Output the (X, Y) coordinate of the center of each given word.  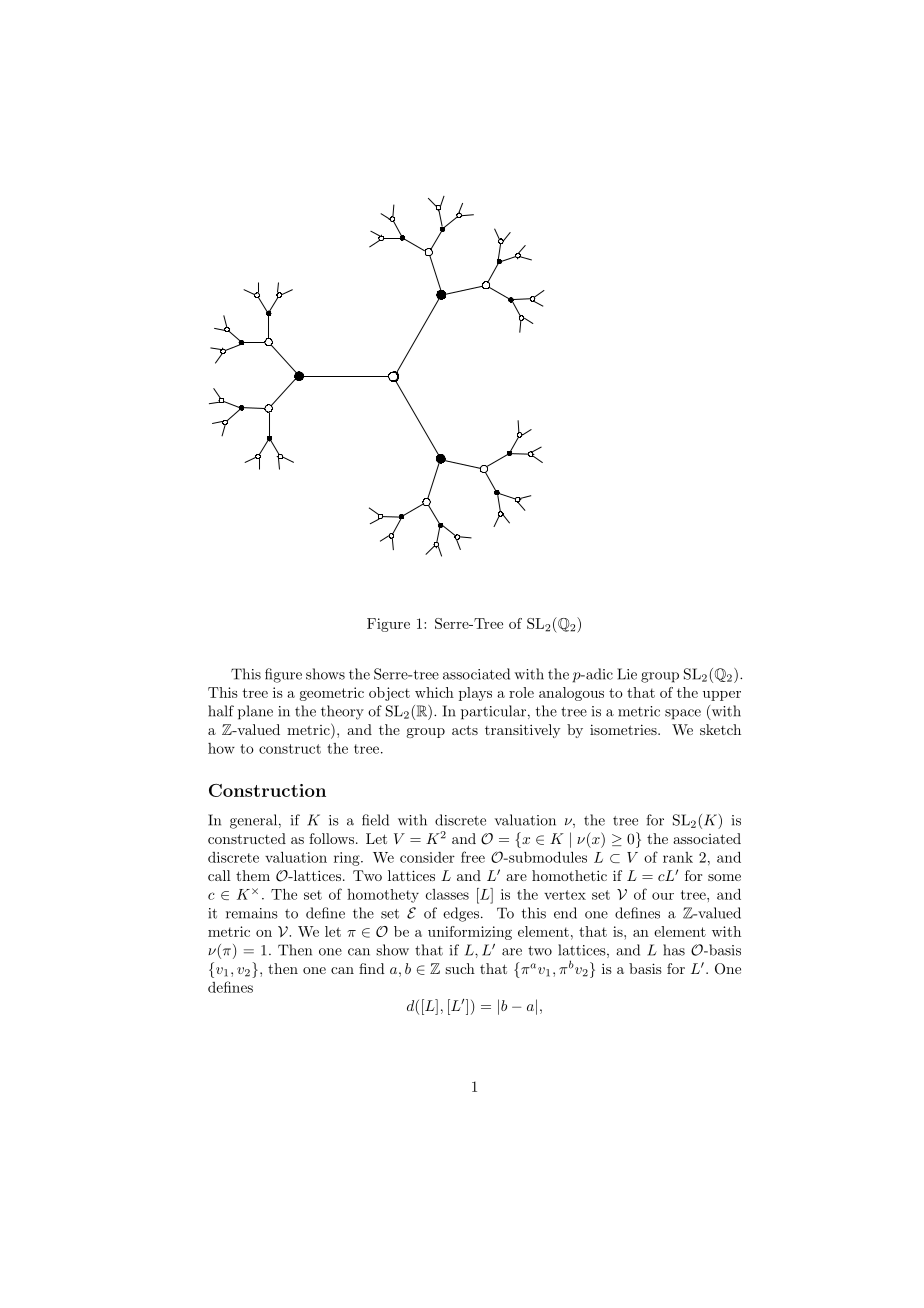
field (375, 820)
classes (447, 894)
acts (465, 730)
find (372, 968)
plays (475, 694)
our (663, 896)
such (460, 968)
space (683, 714)
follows (331, 838)
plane (255, 712)
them (253, 875)
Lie (627, 674)
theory (342, 712)
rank (678, 857)
